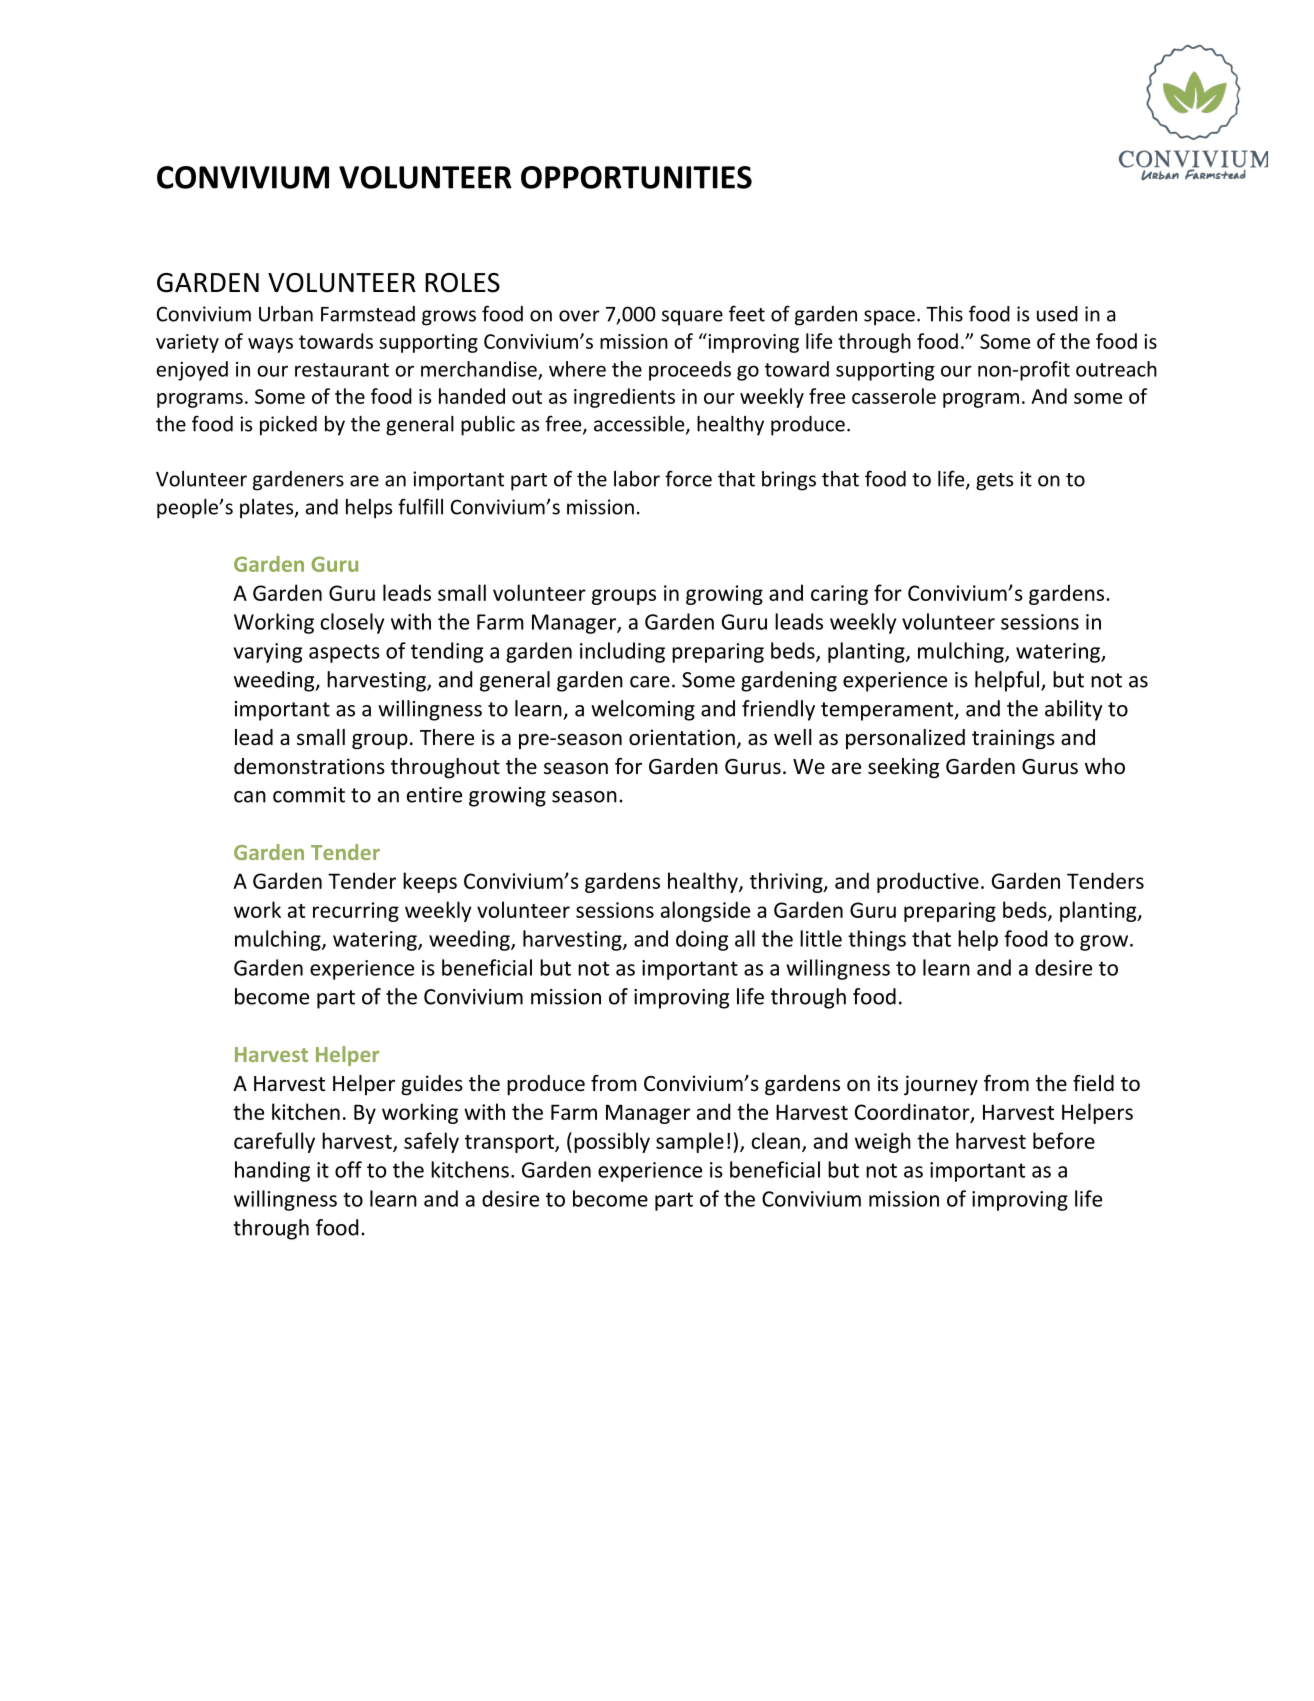 The width and height of the screenshot is (1314, 1701). Describe the element at coordinates (622, 652) in the screenshot. I see `including` at that location.
